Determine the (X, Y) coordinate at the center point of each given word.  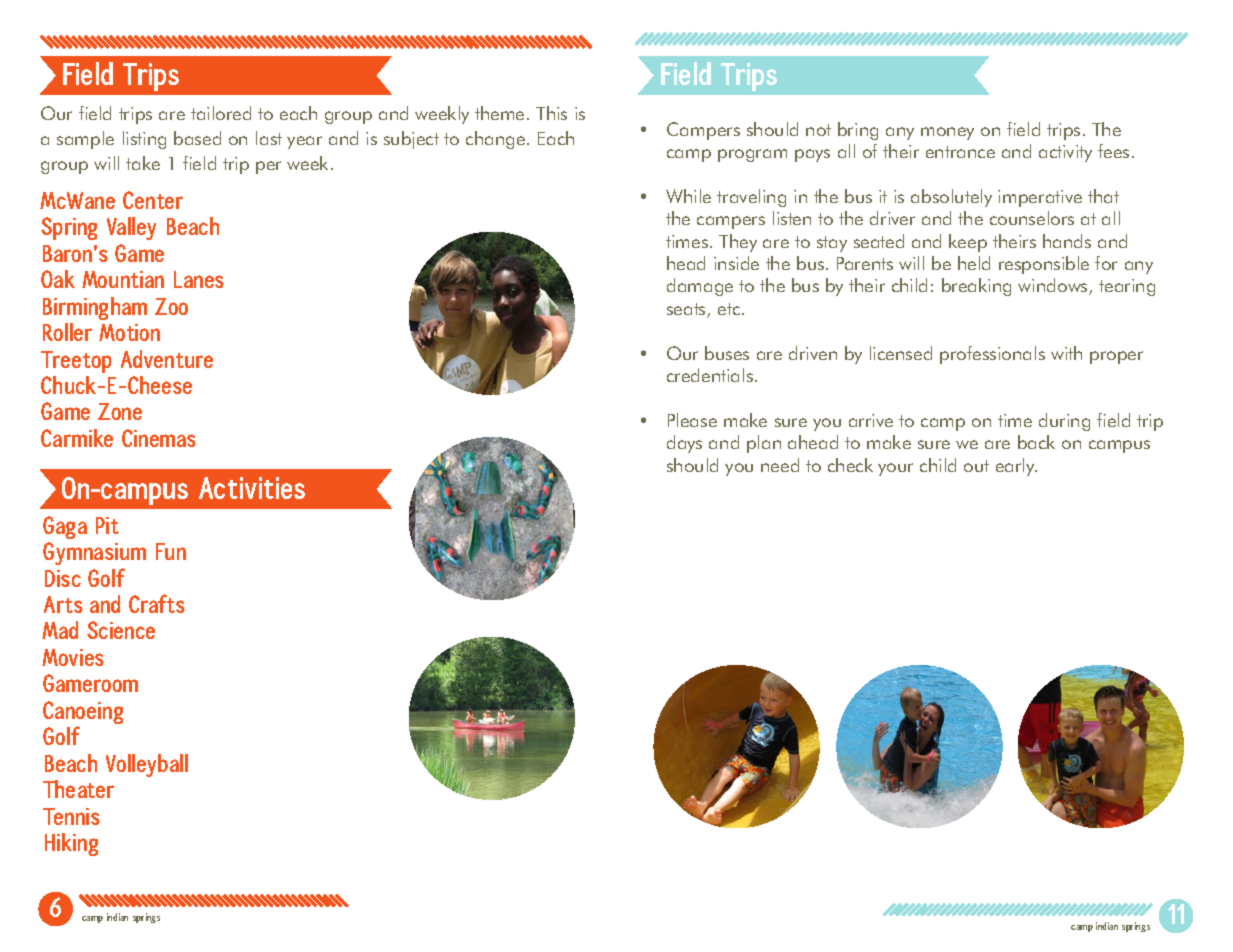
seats (687, 310)
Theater (78, 789)
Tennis (71, 816)
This (551, 113)
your (895, 469)
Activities (252, 488)
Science (121, 630)
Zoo (171, 306)
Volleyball (147, 765)
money (947, 133)
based (197, 138)
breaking (976, 287)
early (1016, 467)
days (684, 444)
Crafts (157, 603)
